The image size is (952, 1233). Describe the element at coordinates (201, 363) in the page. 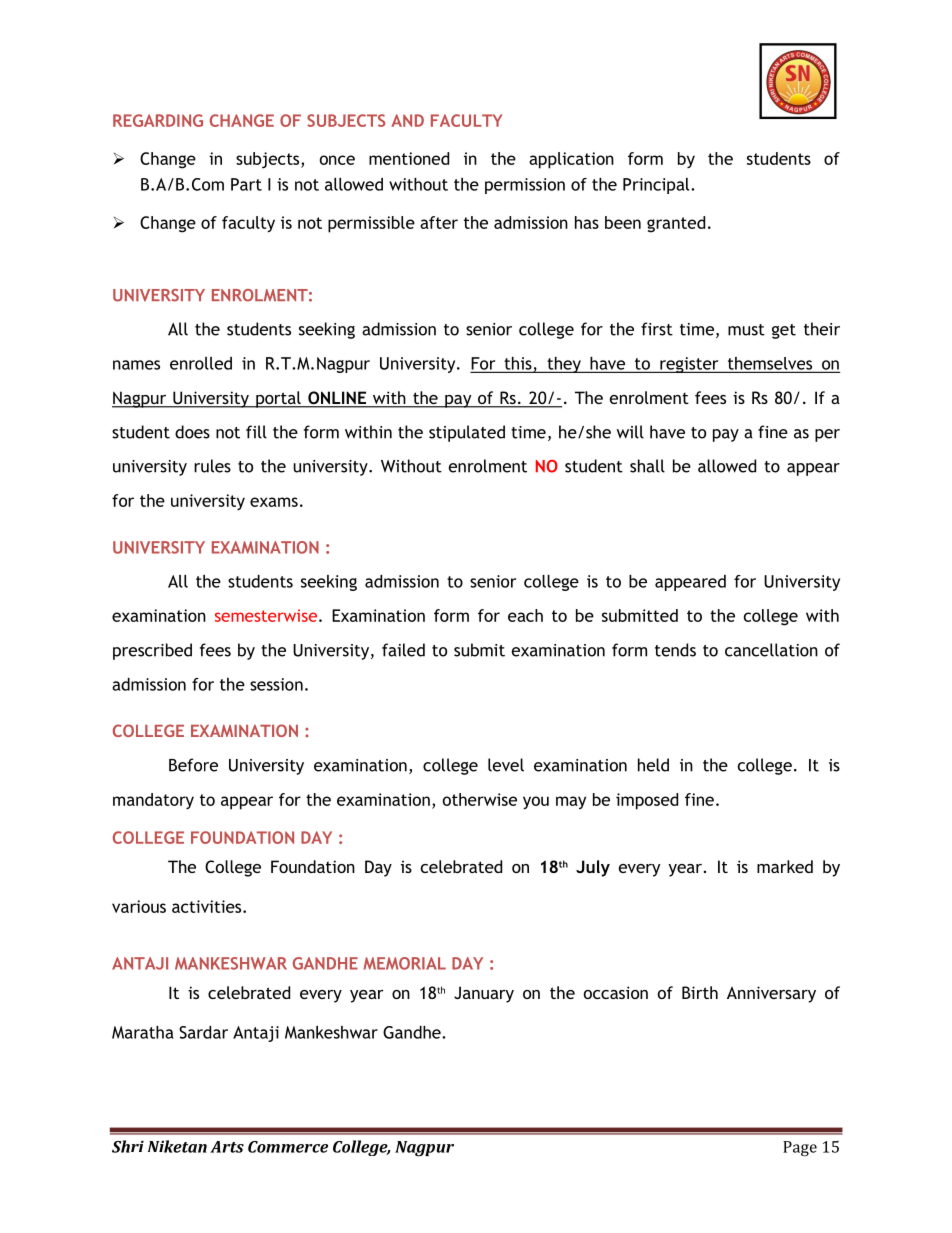

I see `enrolled` at that location.
